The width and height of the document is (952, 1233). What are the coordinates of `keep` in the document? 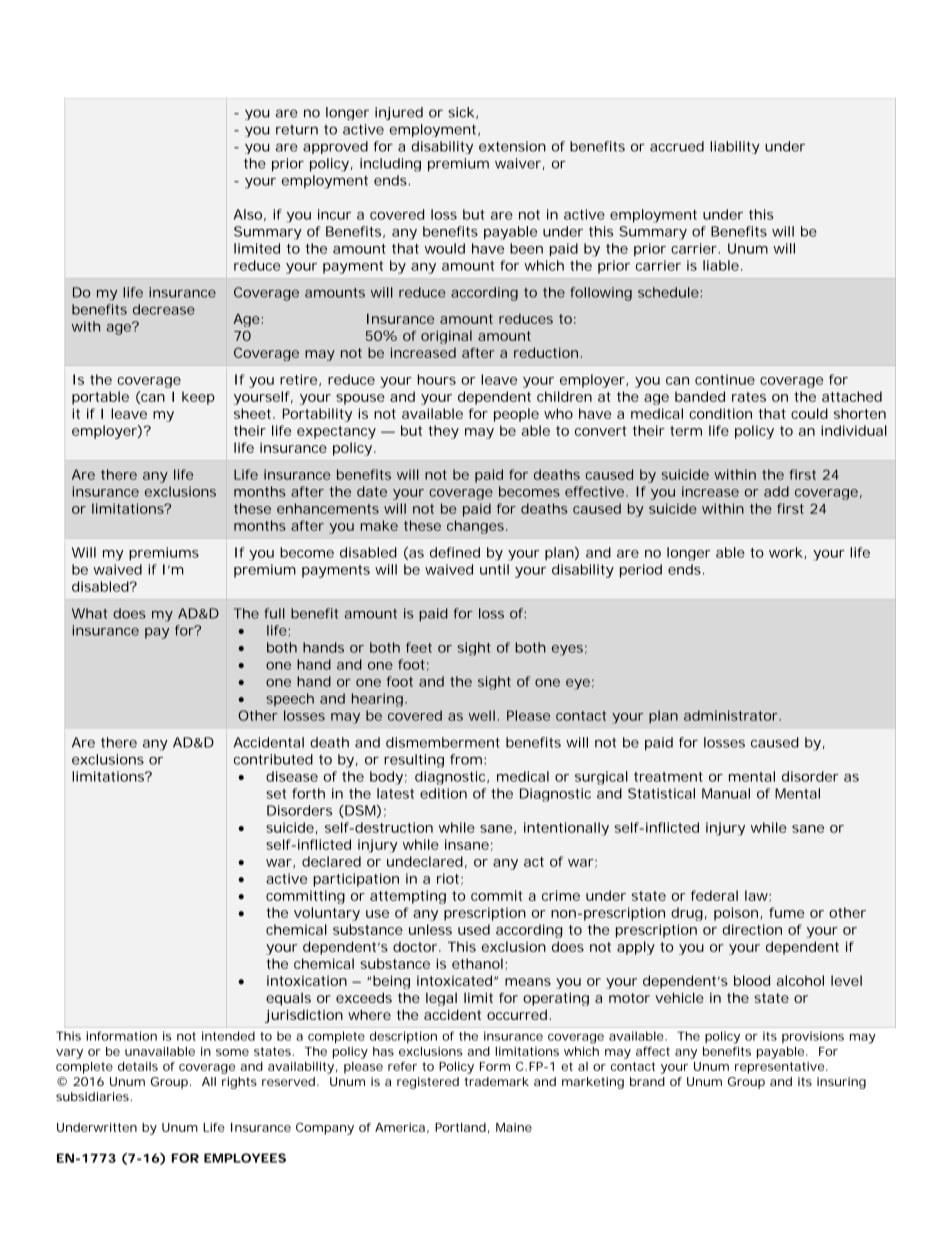 It's located at (198, 398).
